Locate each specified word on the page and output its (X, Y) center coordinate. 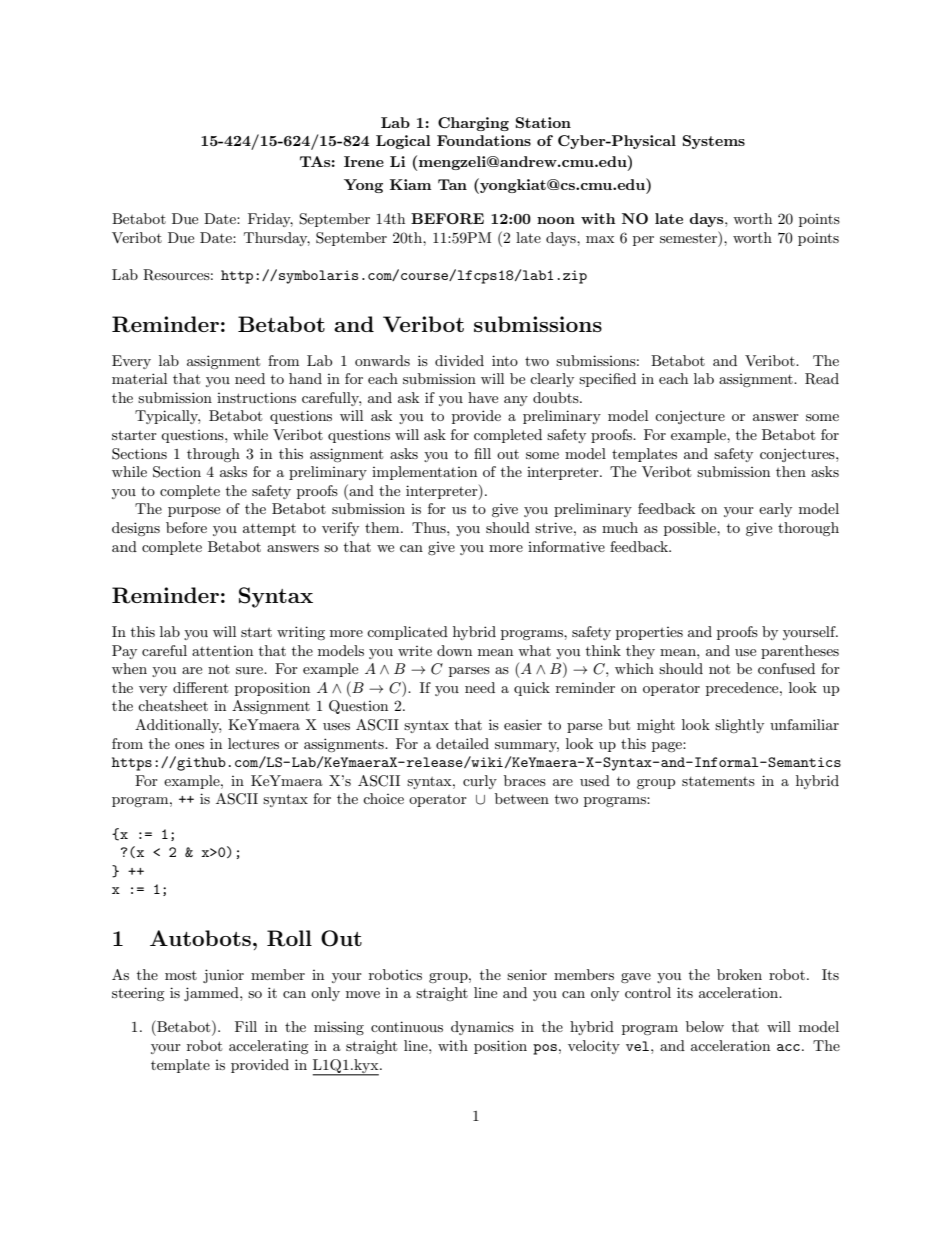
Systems (714, 142)
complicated (407, 633)
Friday (270, 220)
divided (459, 360)
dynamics (482, 1028)
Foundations (484, 140)
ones (189, 745)
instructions (256, 397)
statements (718, 781)
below (705, 1026)
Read (822, 379)
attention (222, 651)
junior (223, 976)
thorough (808, 529)
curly (480, 782)
